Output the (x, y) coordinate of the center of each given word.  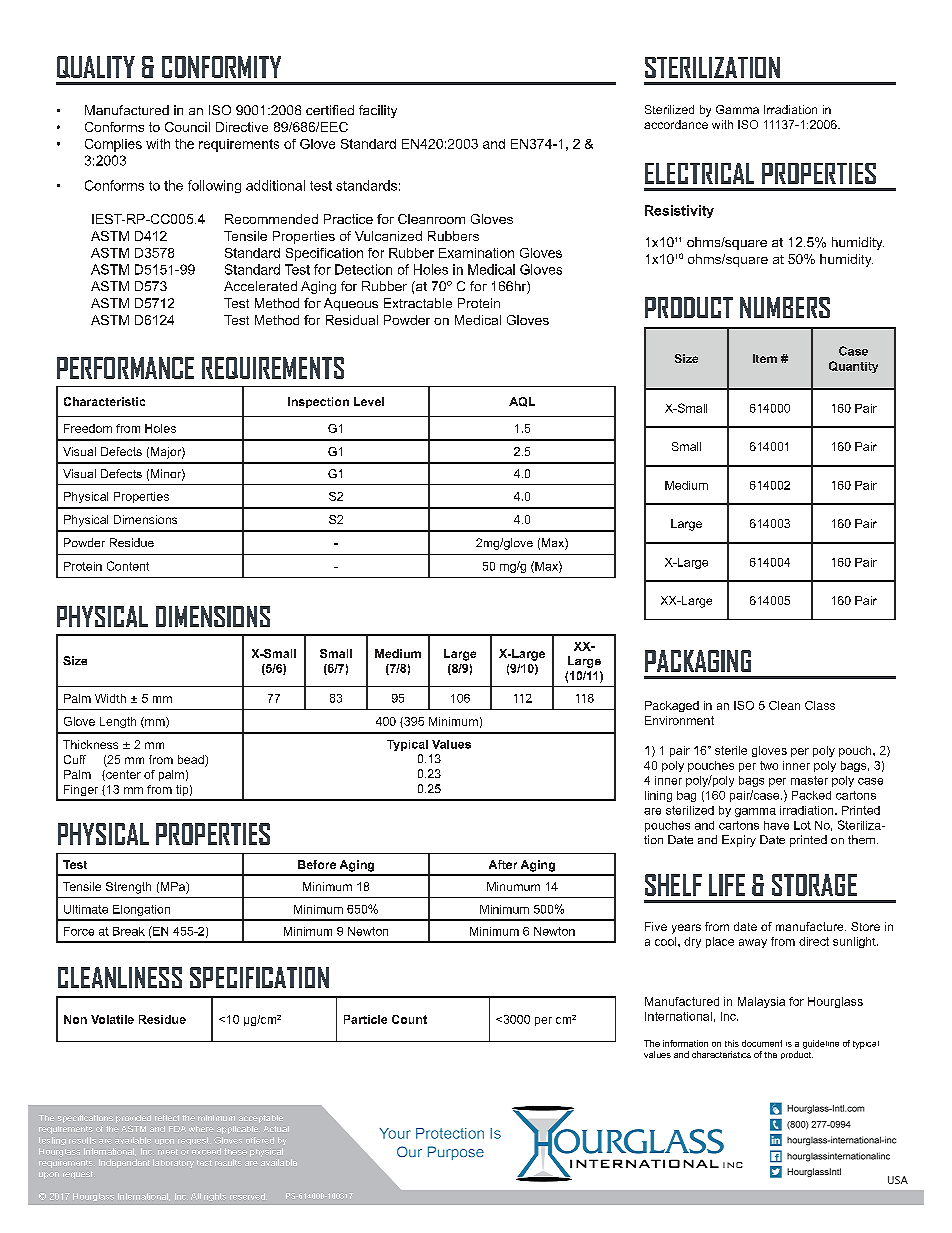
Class (820, 705)
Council (187, 127)
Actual (276, 1129)
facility (378, 111)
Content (128, 566)
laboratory (173, 1163)
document (762, 1043)
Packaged (672, 706)
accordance (676, 124)
